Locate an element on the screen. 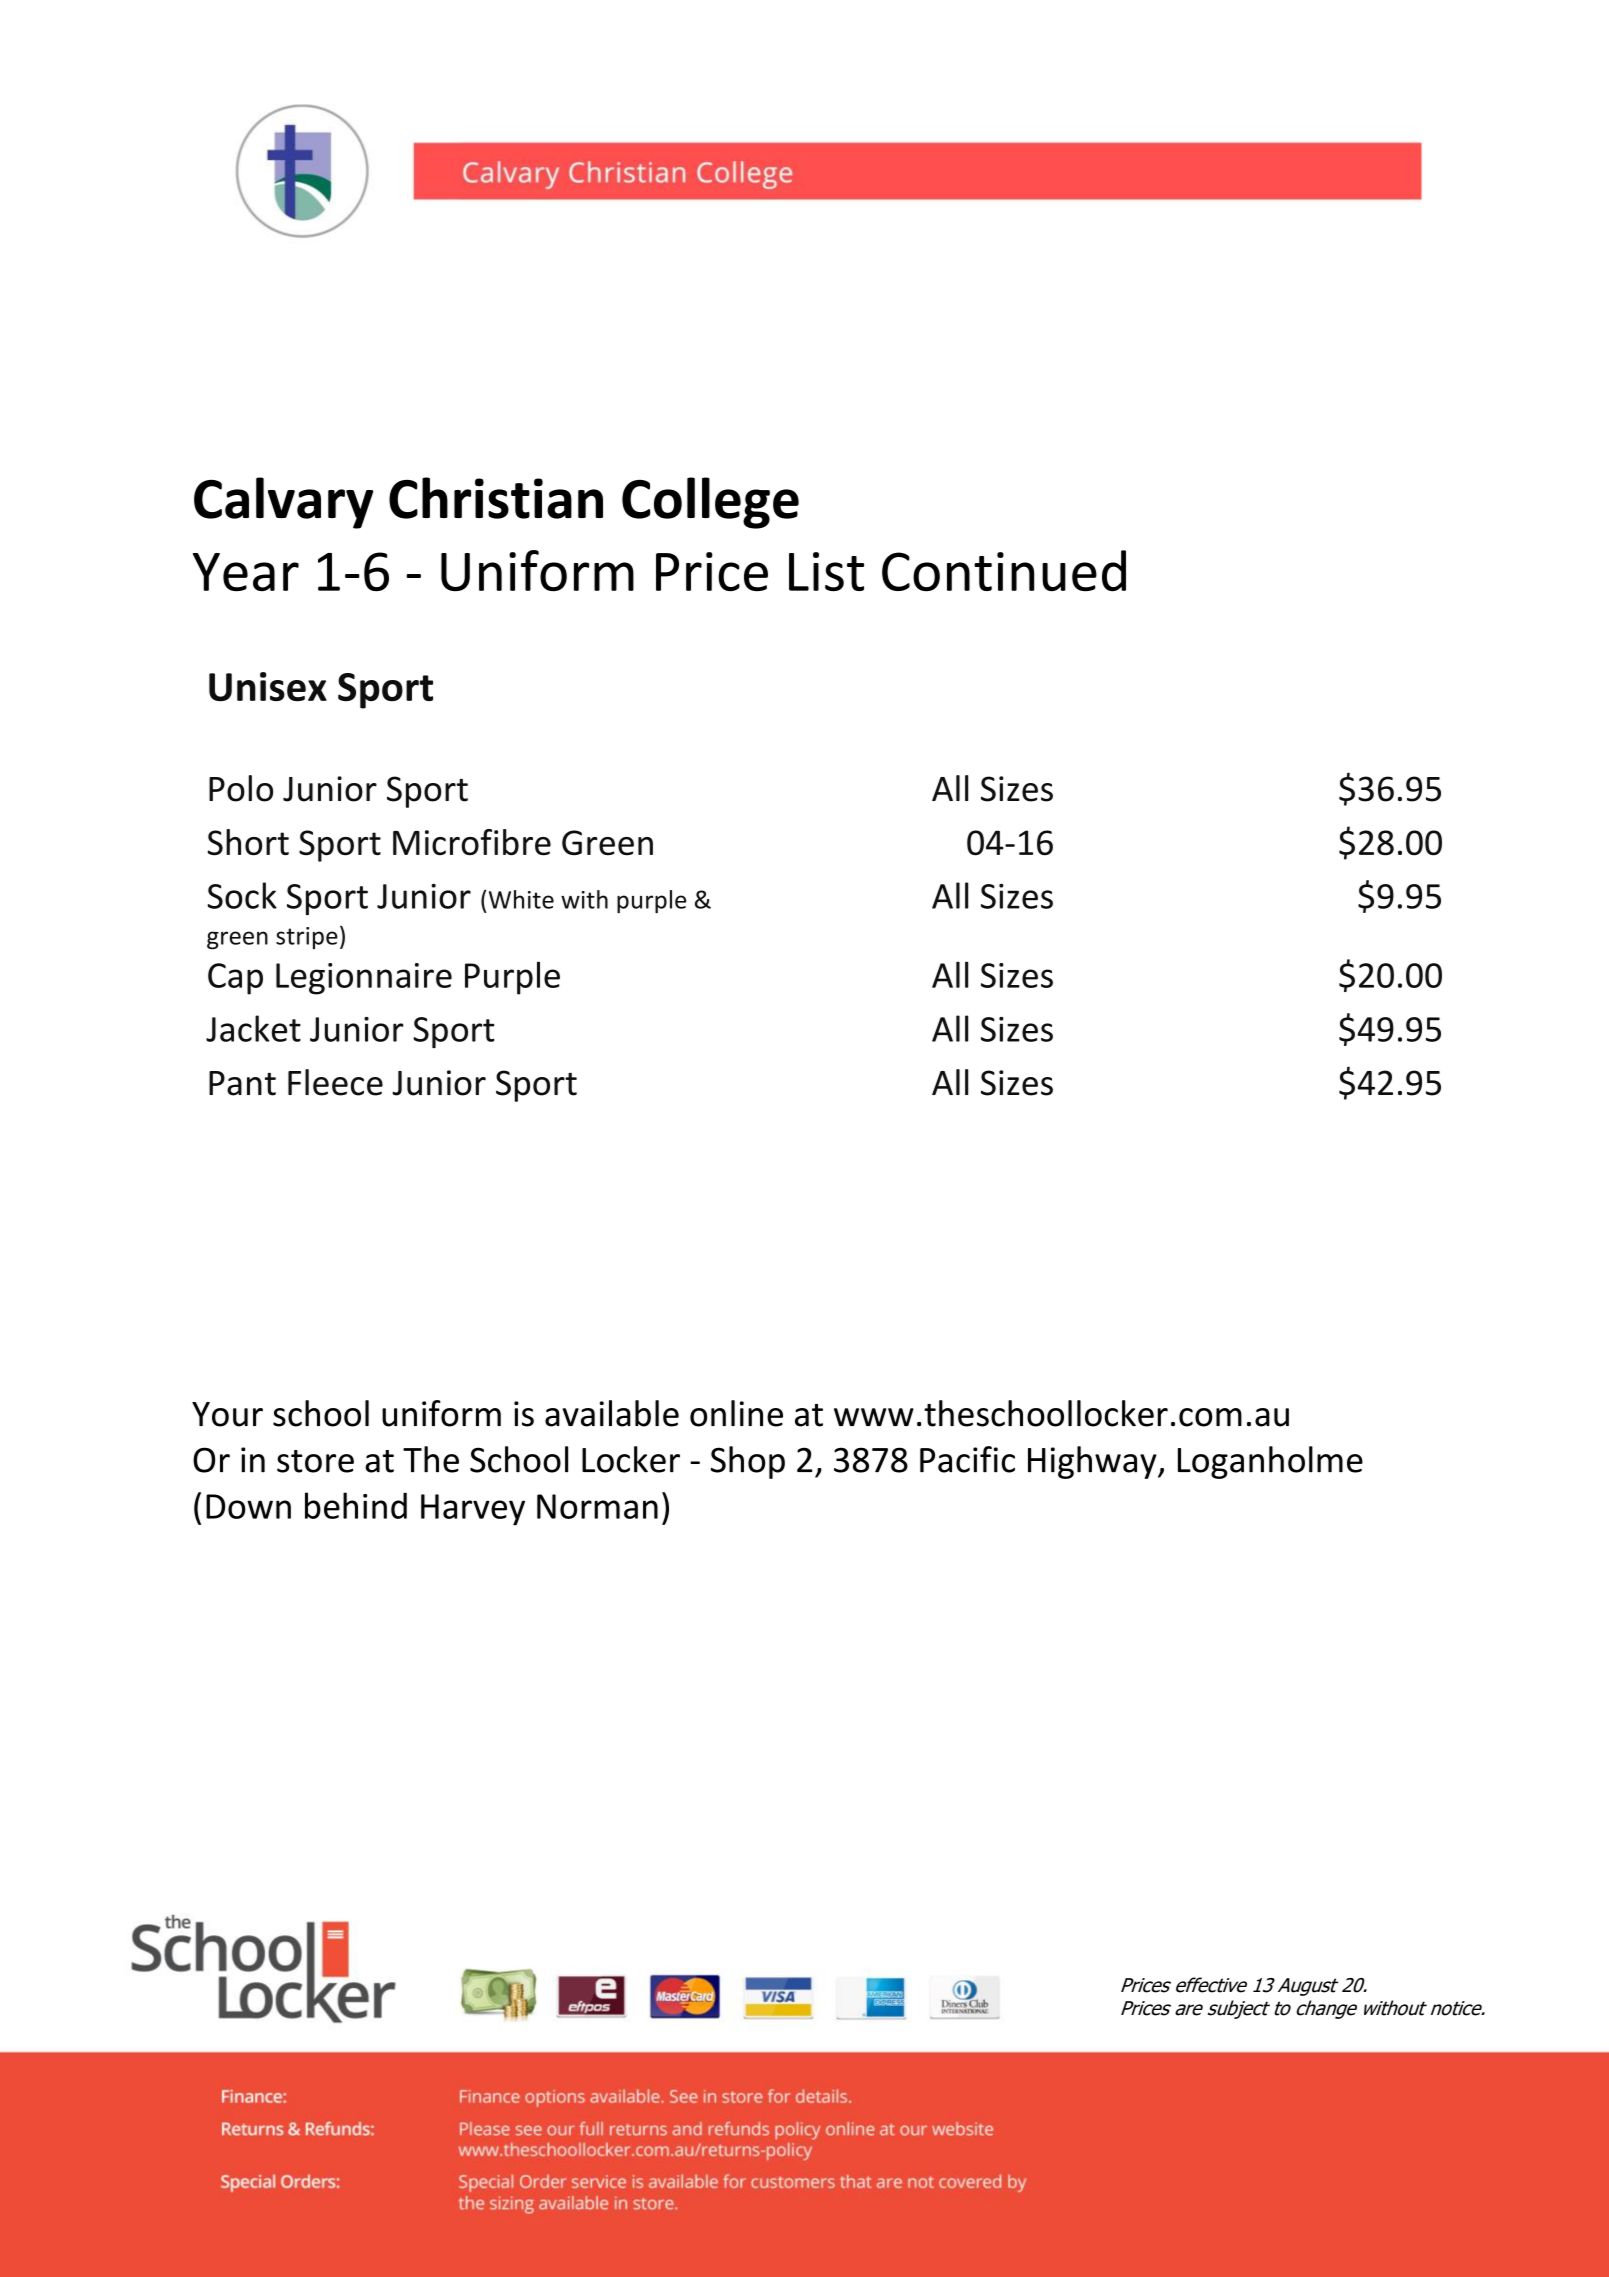 The image size is (1609, 2277). Legionnaire is located at coordinates (364, 979).
